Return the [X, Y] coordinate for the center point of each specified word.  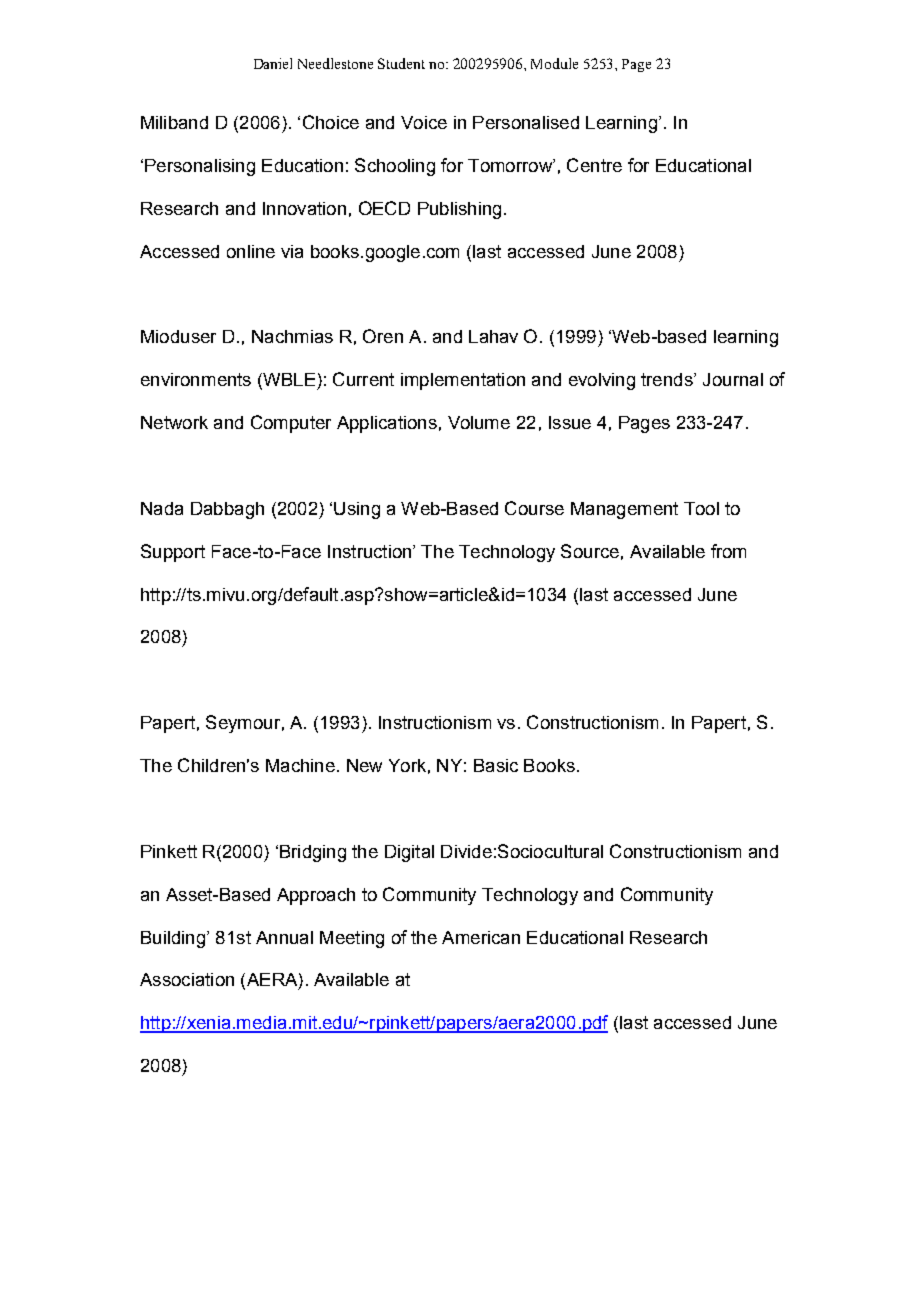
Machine [300, 765]
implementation [463, 381]
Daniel [273, 63]
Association [187, 979]
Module [554, 63]
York [407, 765]
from [728, 551]
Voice [424, 122]
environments [196, 379]
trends [668, 379]
